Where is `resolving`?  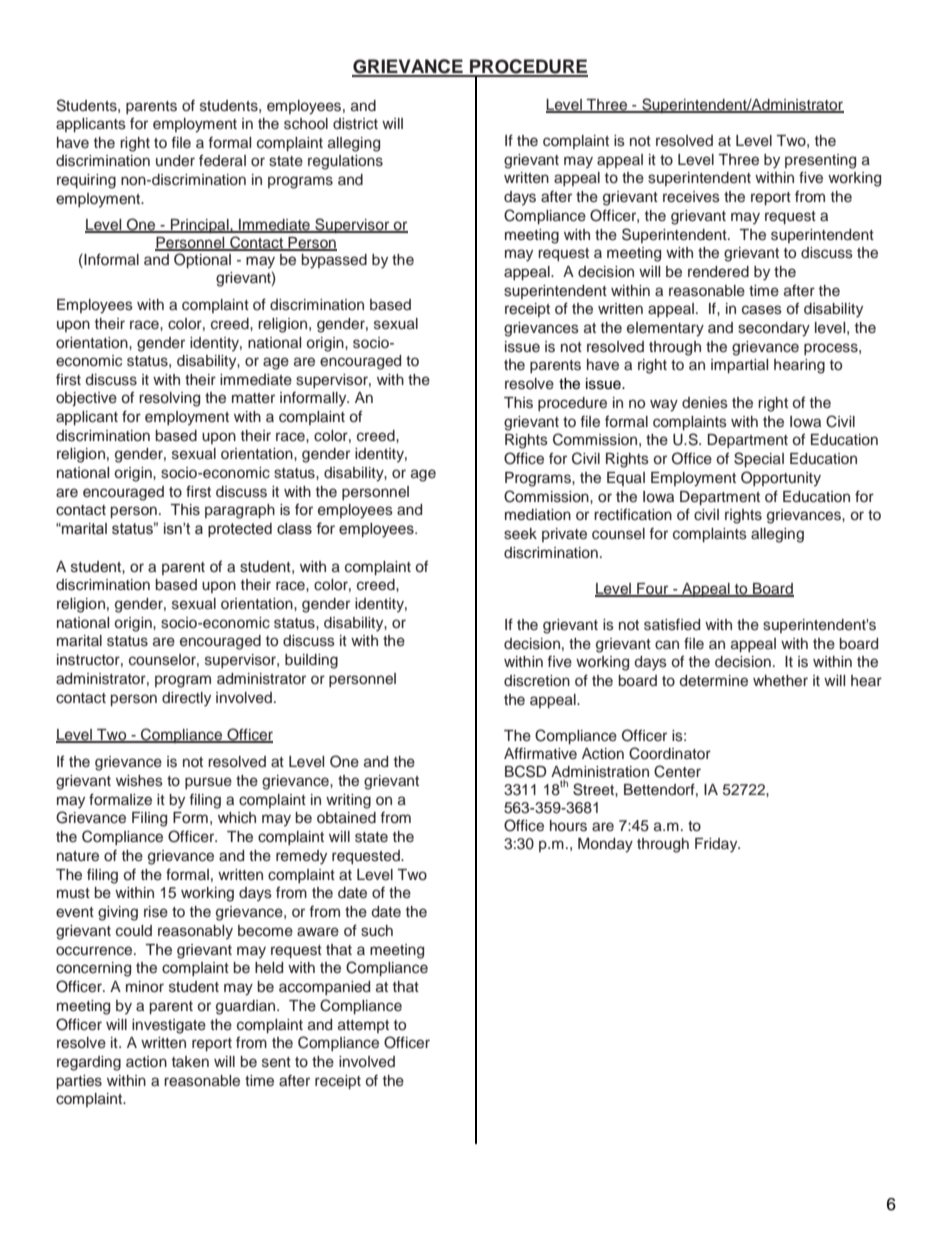 resolving is located at coordinates (169, 399).
